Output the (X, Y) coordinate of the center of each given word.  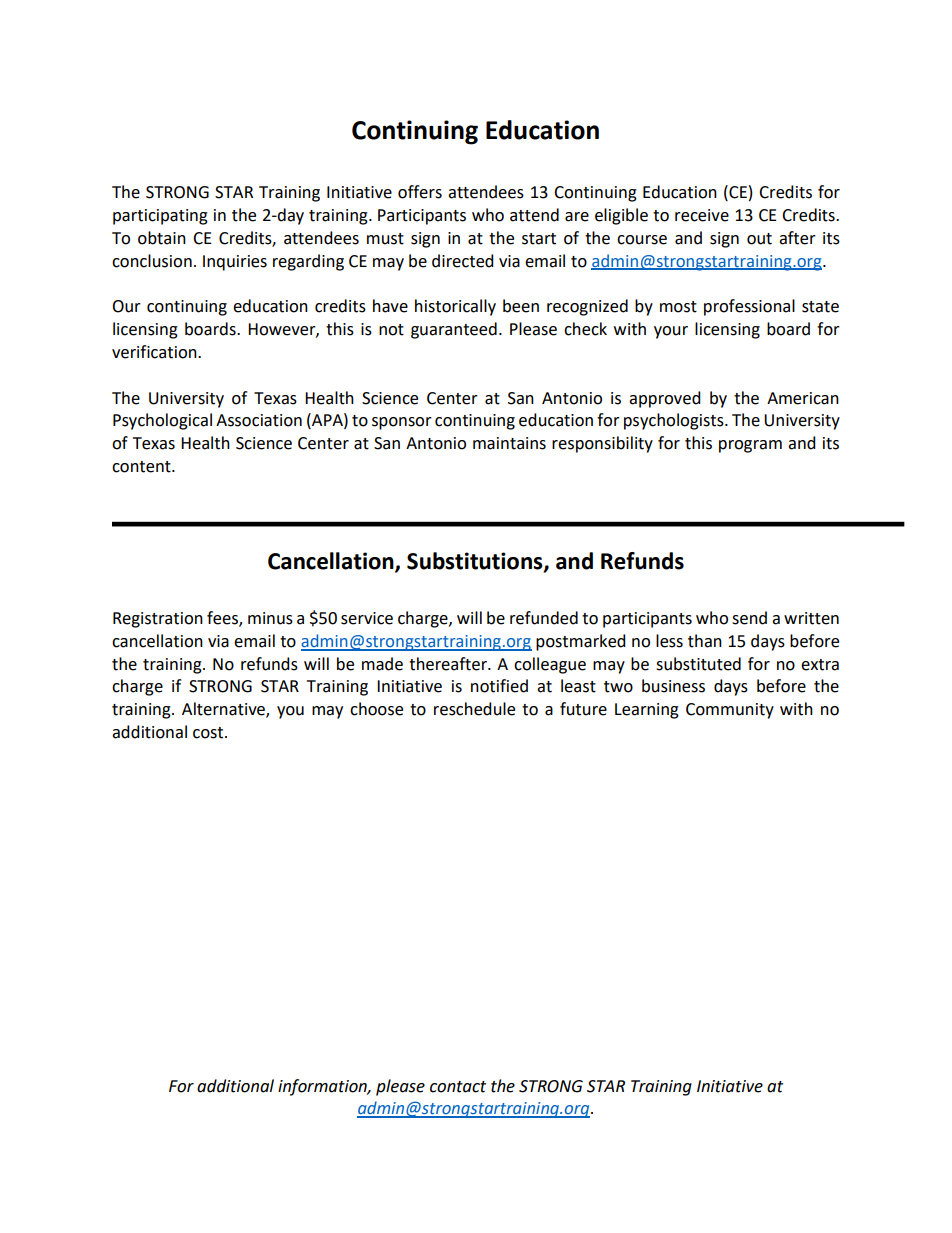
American (803, 398)
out (759, 239)
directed (463, 261)
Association (259, 420)
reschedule (474, 709)
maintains (509, 443)
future (583, 709)
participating (160, 217)
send (749, 618)
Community (730, 711)
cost (209, 733)
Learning (647, 711)
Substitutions (476, 562)
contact (458, 1087)
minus (270, 618)
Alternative (224, 710)
